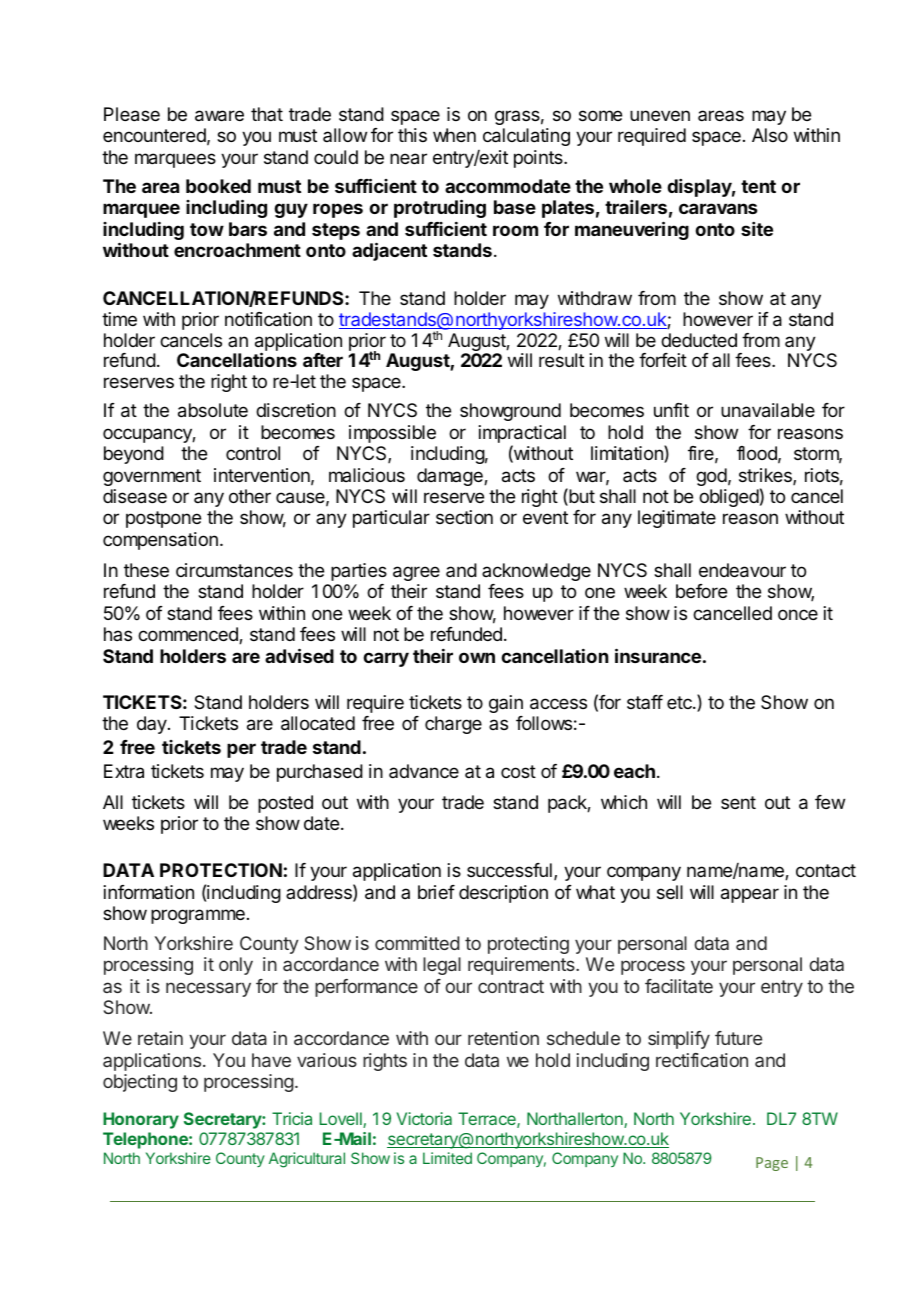 The image size is (924, 1307). What do you see at coordinates (742, 570) in the page?
I see `endeavour` at bounding box center [742, 570].
